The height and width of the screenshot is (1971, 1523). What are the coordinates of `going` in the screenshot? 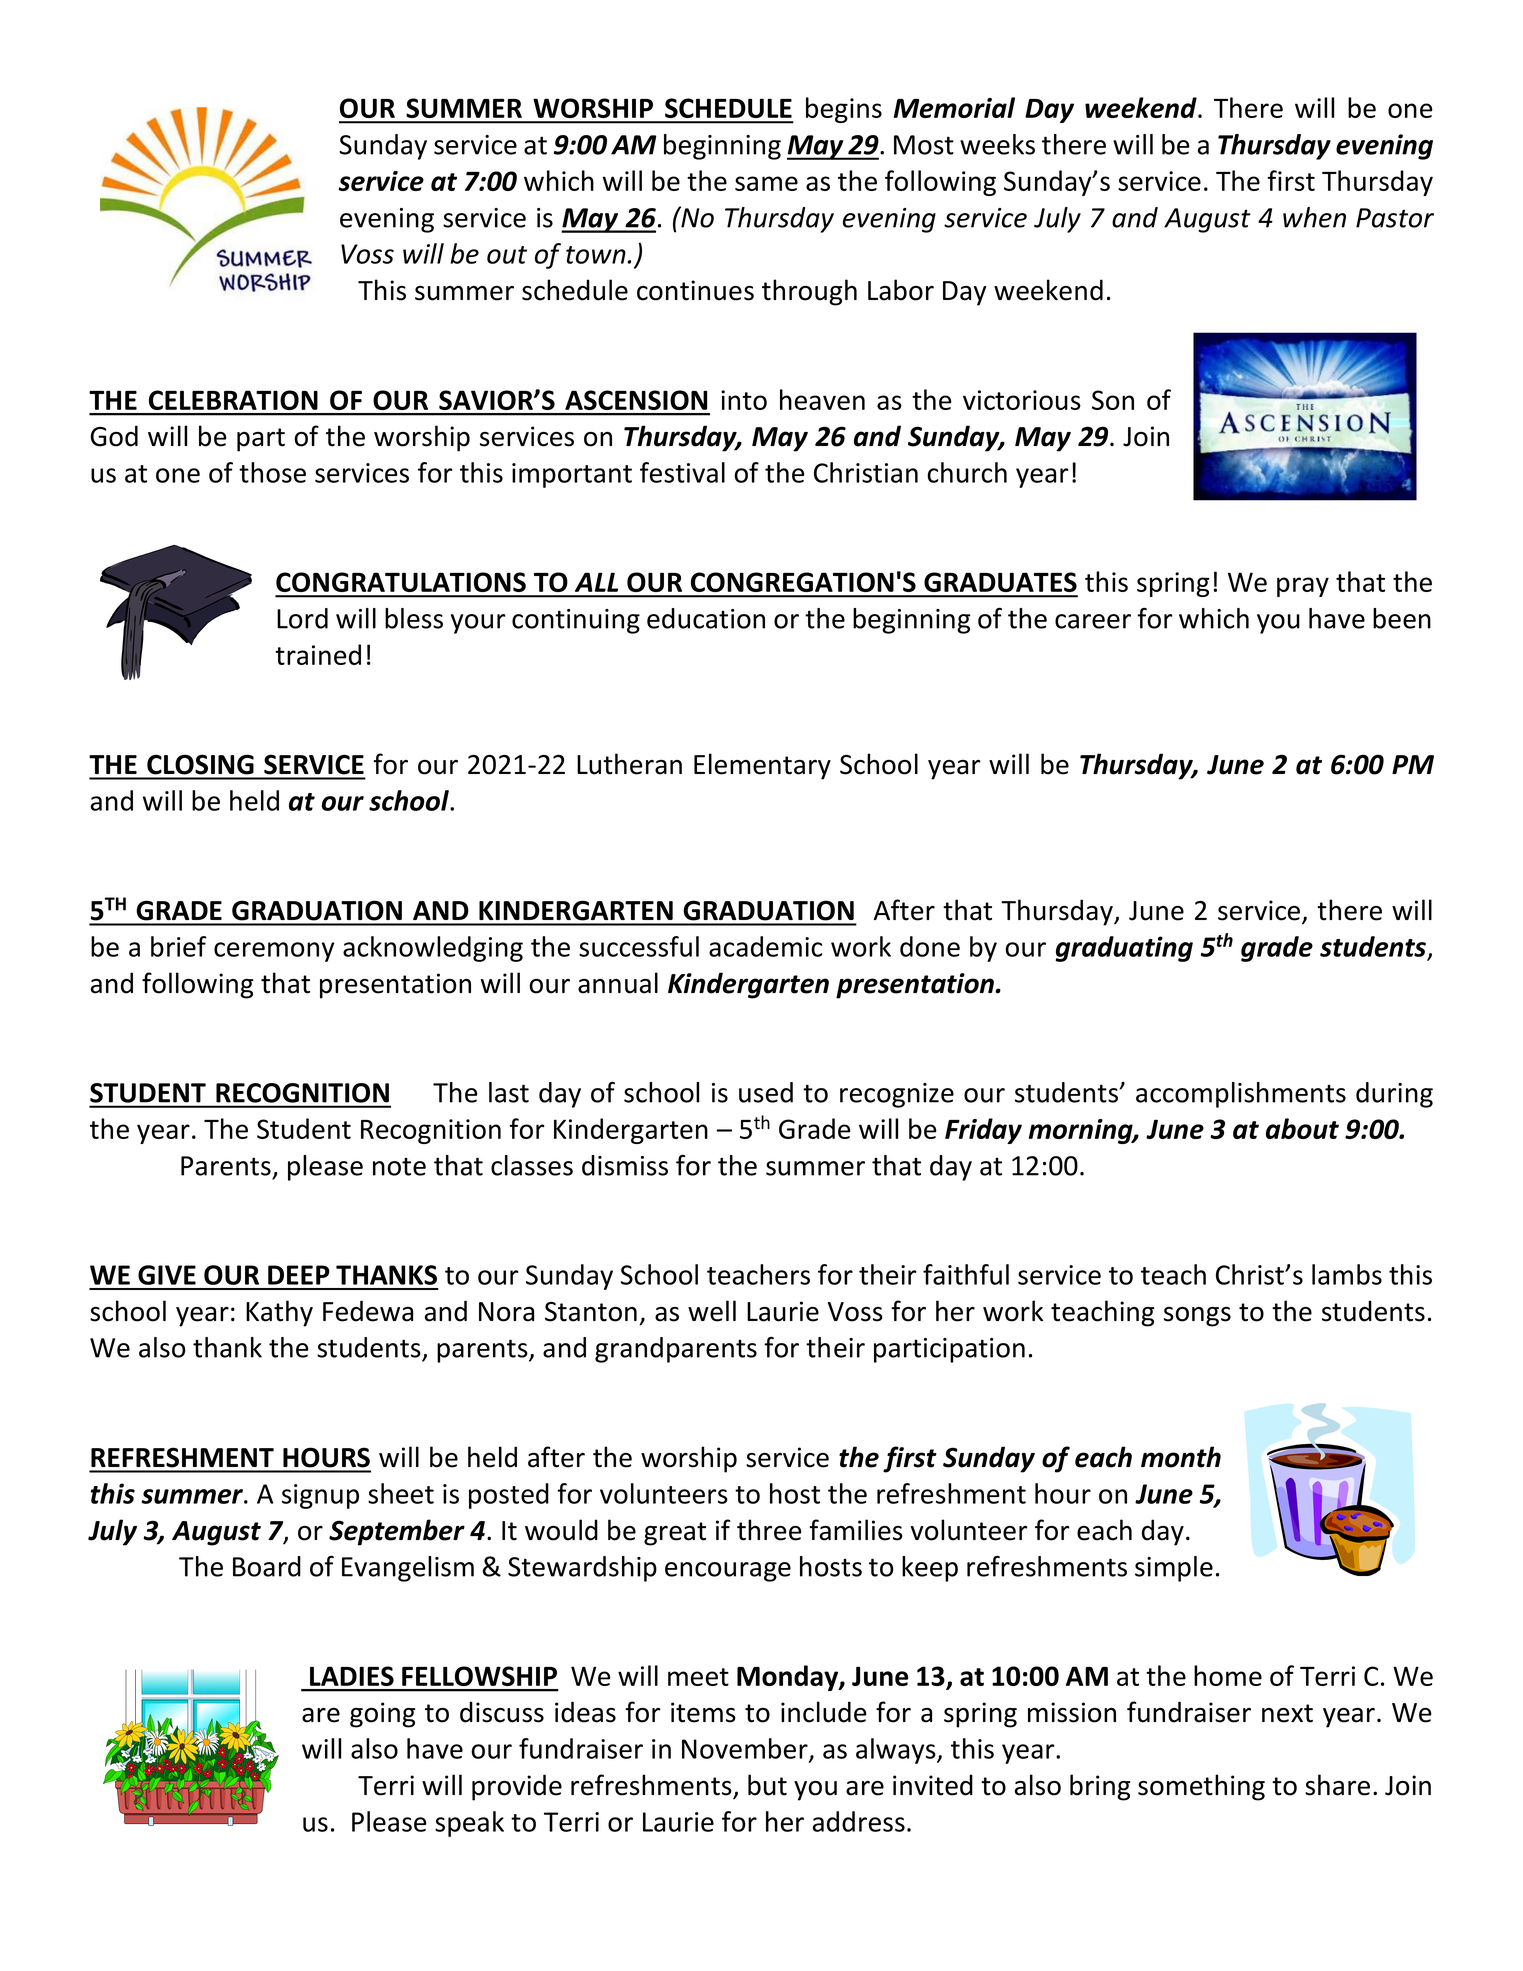 It's located at (382, 1715).
